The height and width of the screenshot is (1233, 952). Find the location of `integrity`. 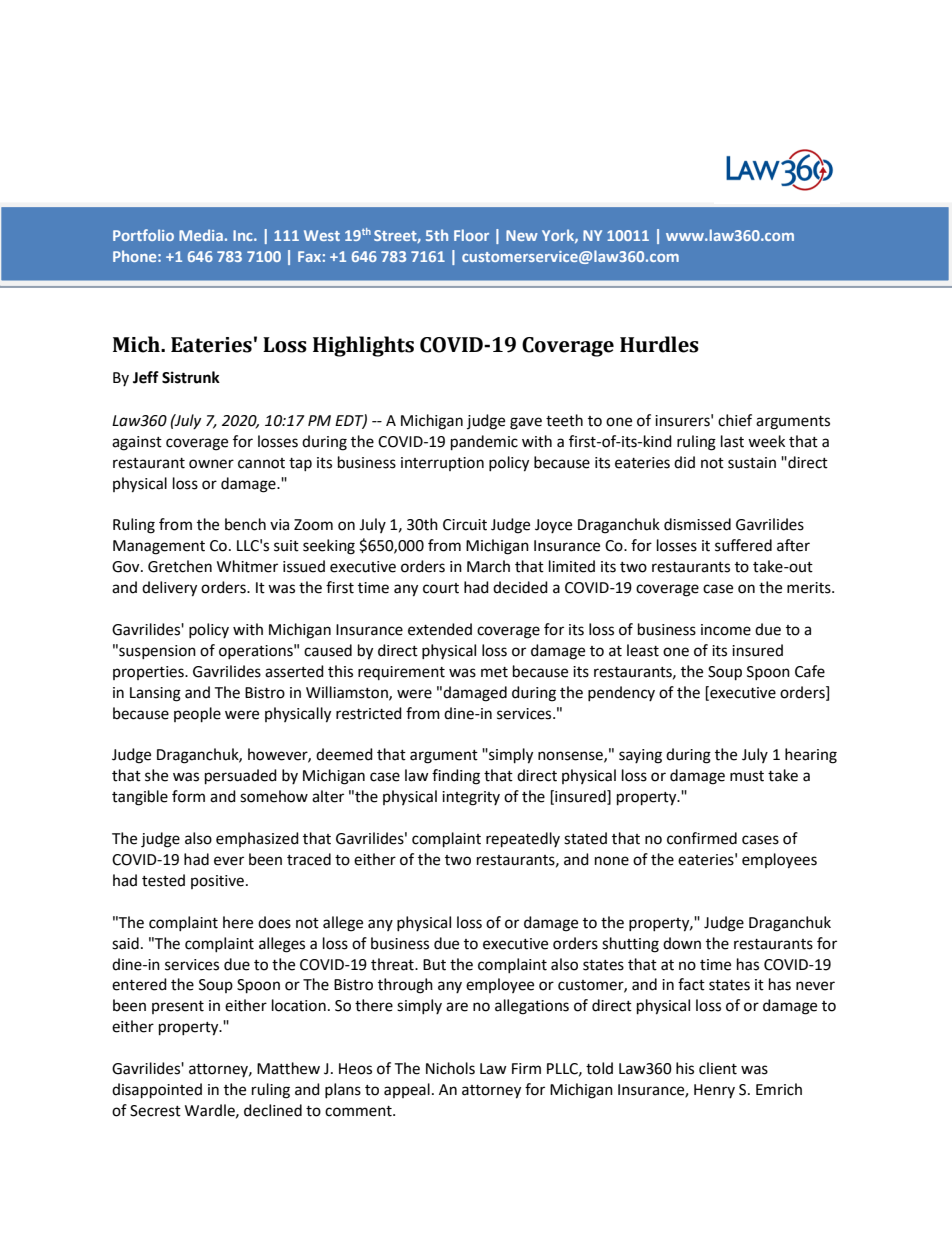

integrity is located at coordinates (471, 798).
